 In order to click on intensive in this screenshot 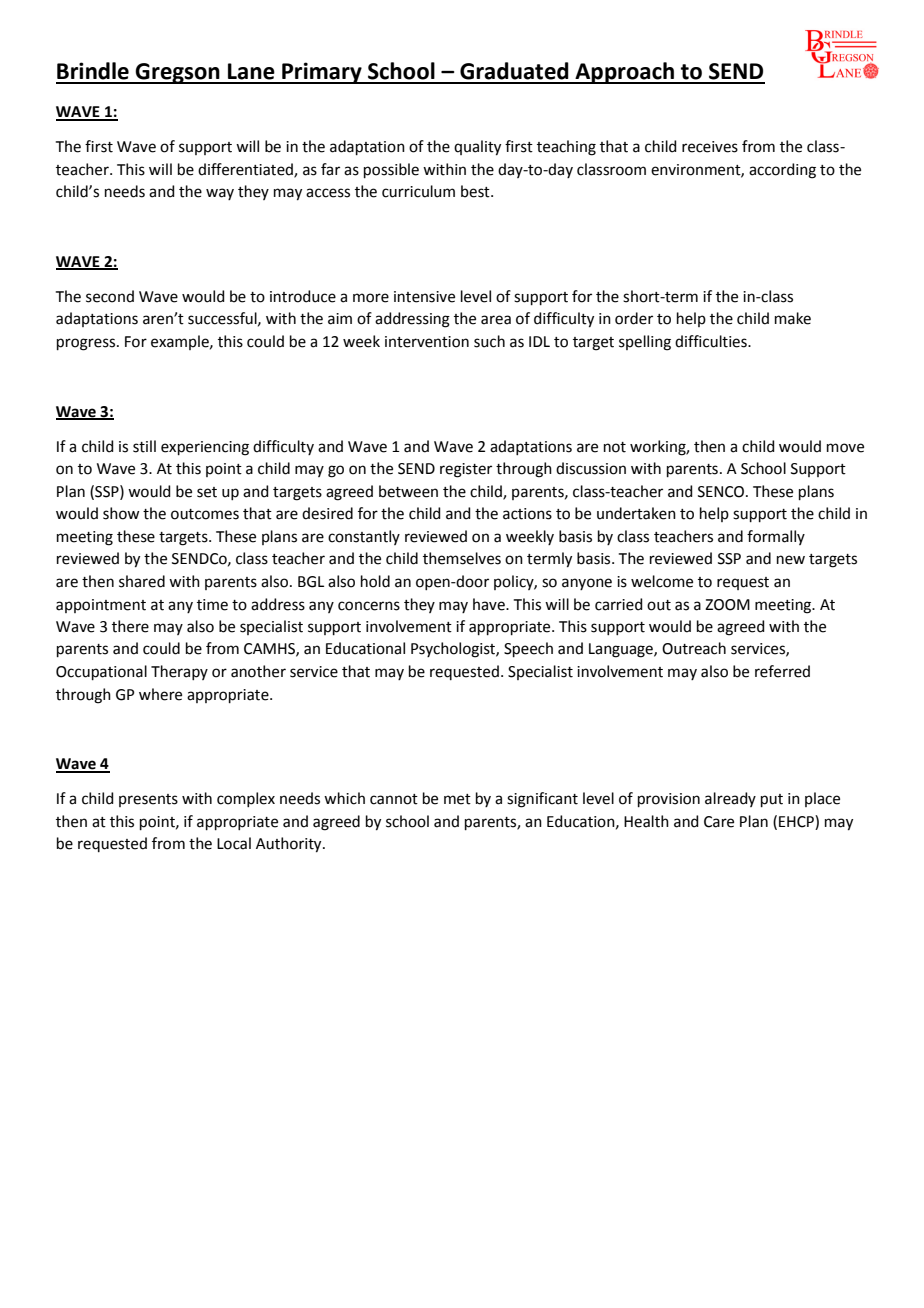, I will do `click(424, 297)`.
